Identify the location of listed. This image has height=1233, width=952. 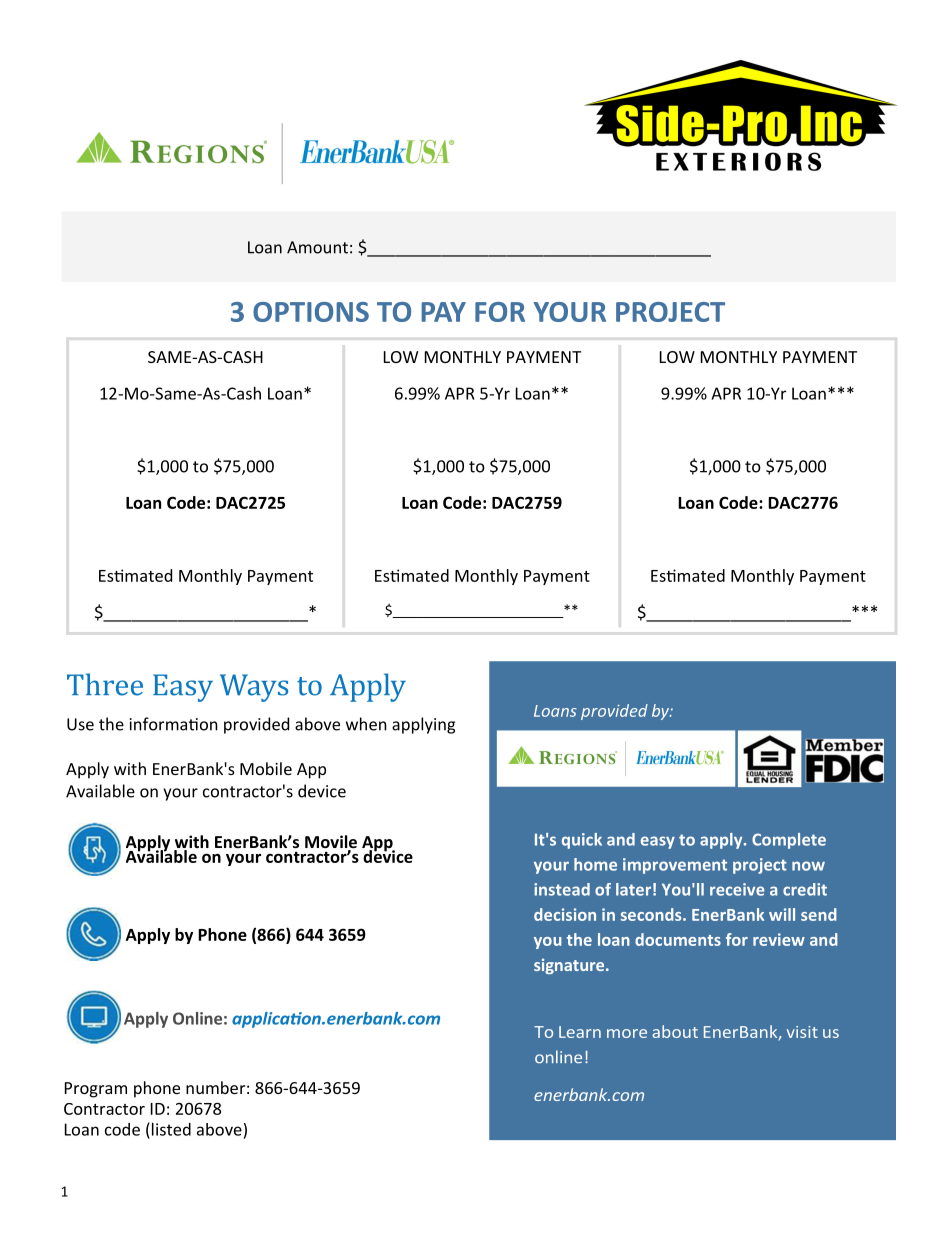
(171, 1129).
